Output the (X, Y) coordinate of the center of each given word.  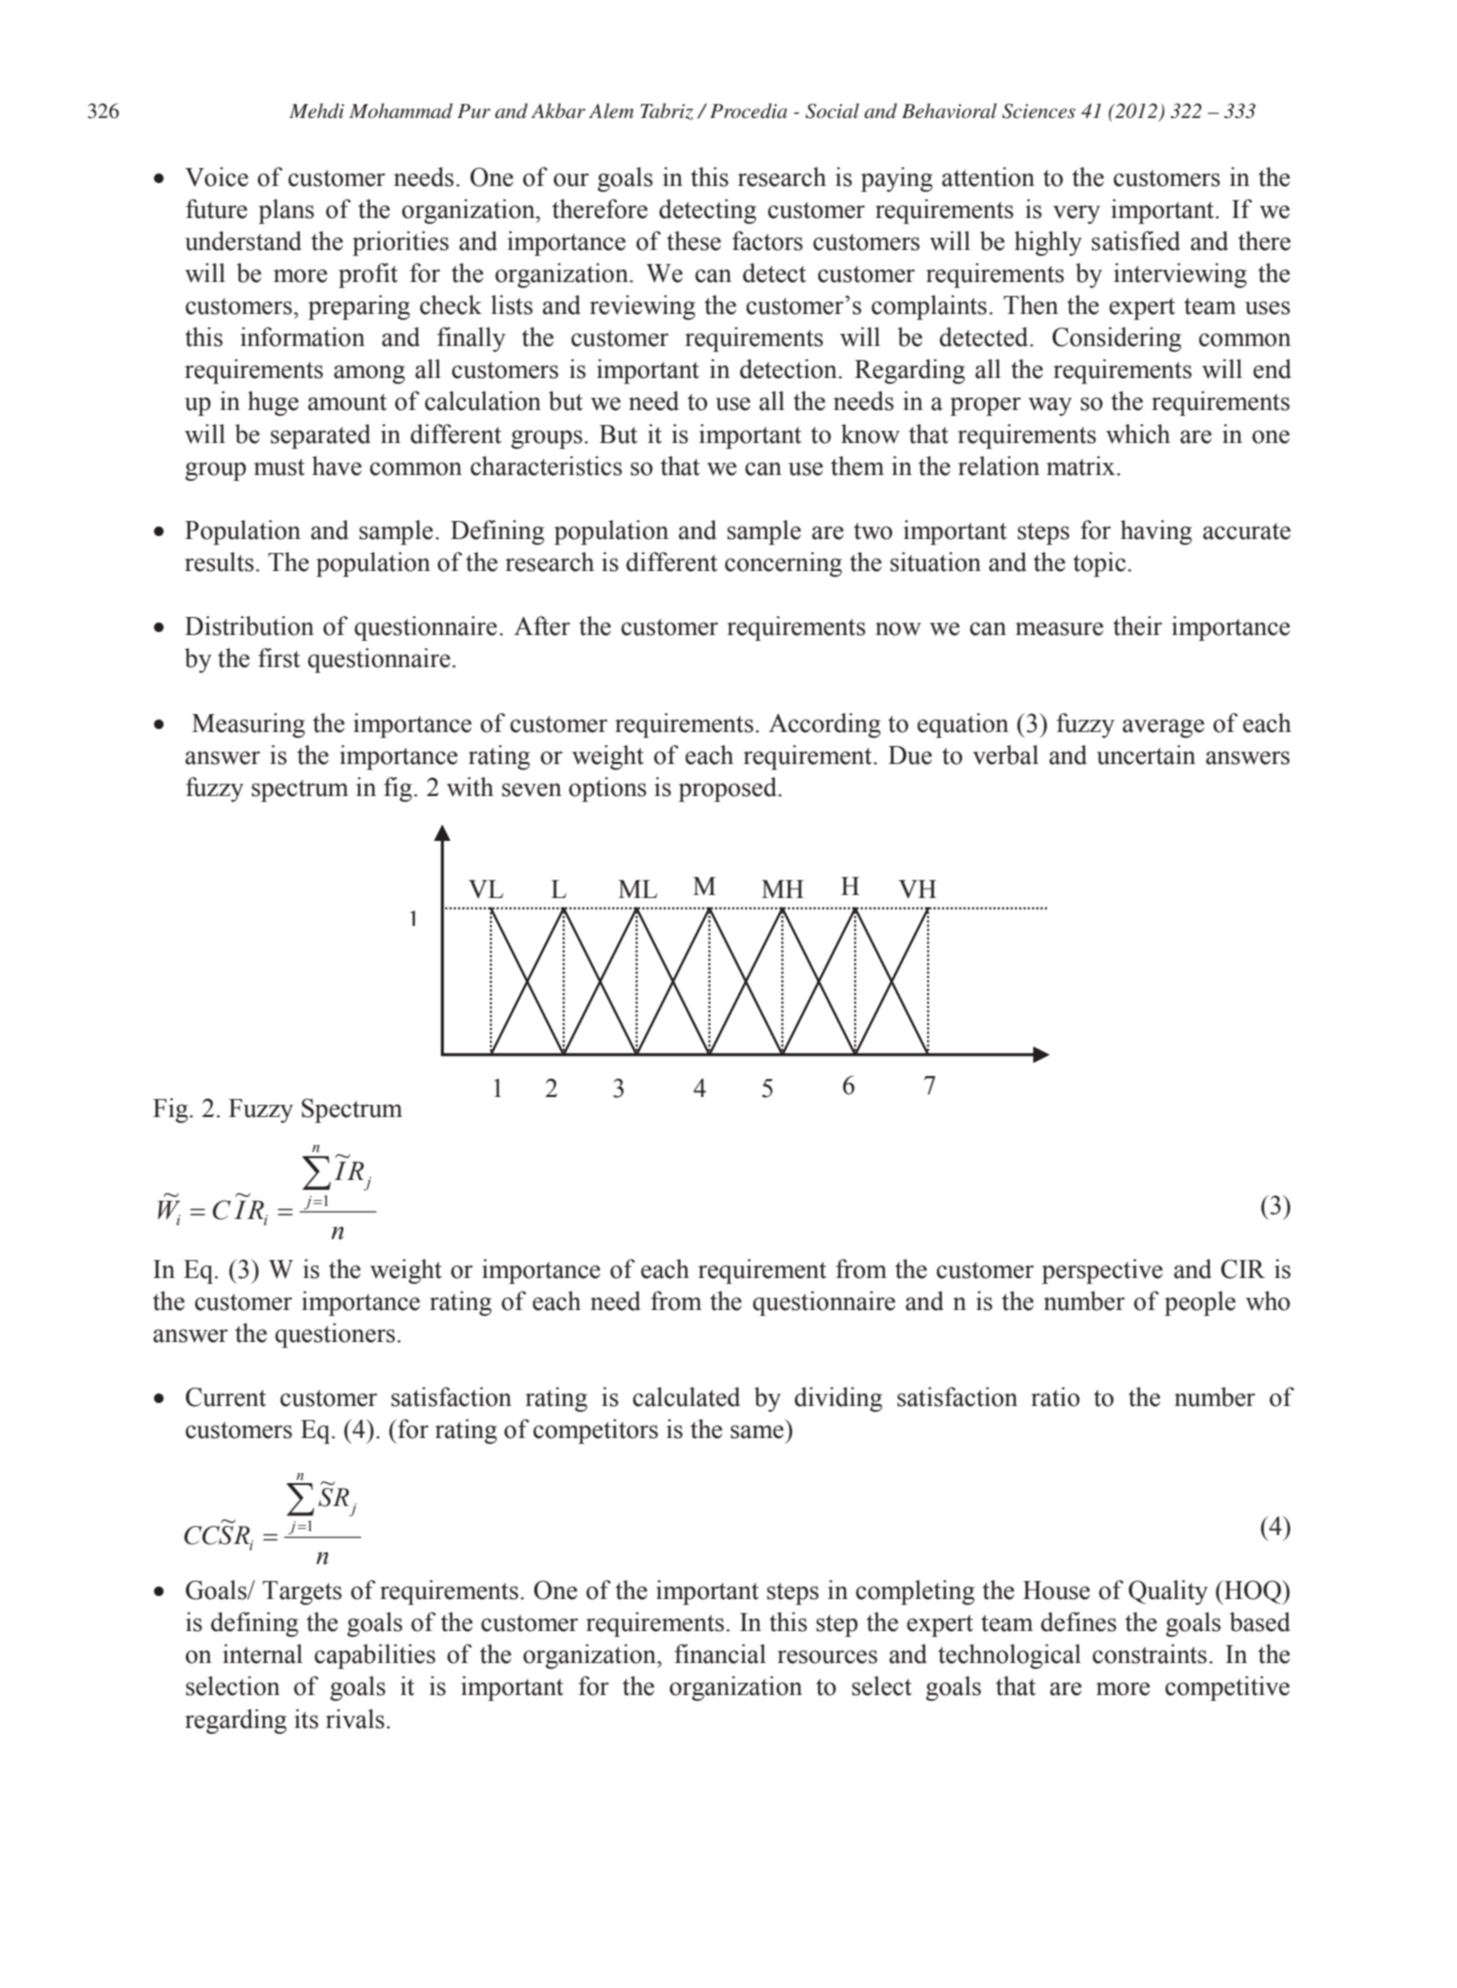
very (1076, 214)
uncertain (1146, 755)
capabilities (375, 1656)
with (470, 787)
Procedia (748, 111)
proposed (729, 789)
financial (720, 1654)
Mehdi (316, 110)
